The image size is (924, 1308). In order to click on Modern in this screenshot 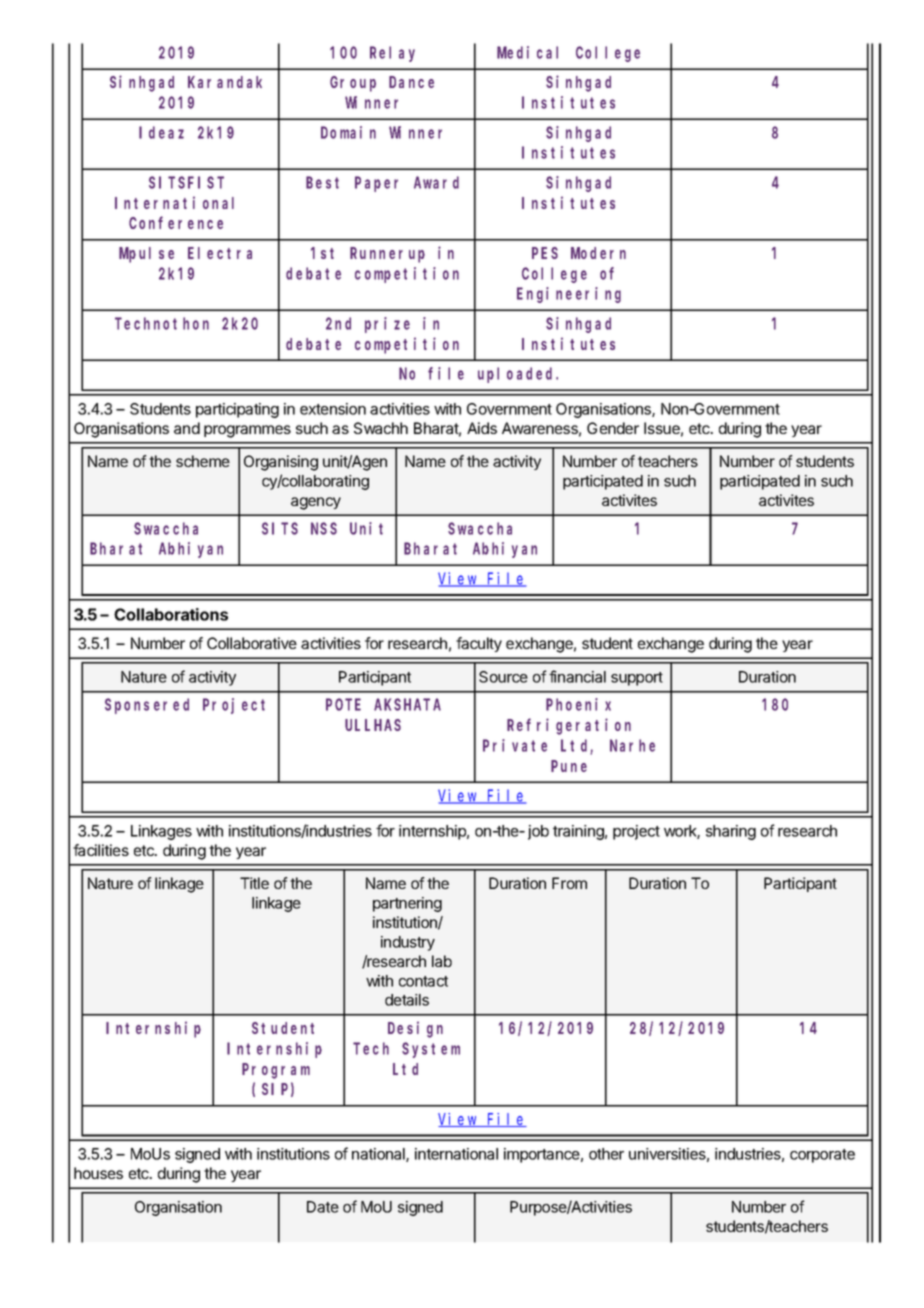, I will do `click(598, 253)`.
